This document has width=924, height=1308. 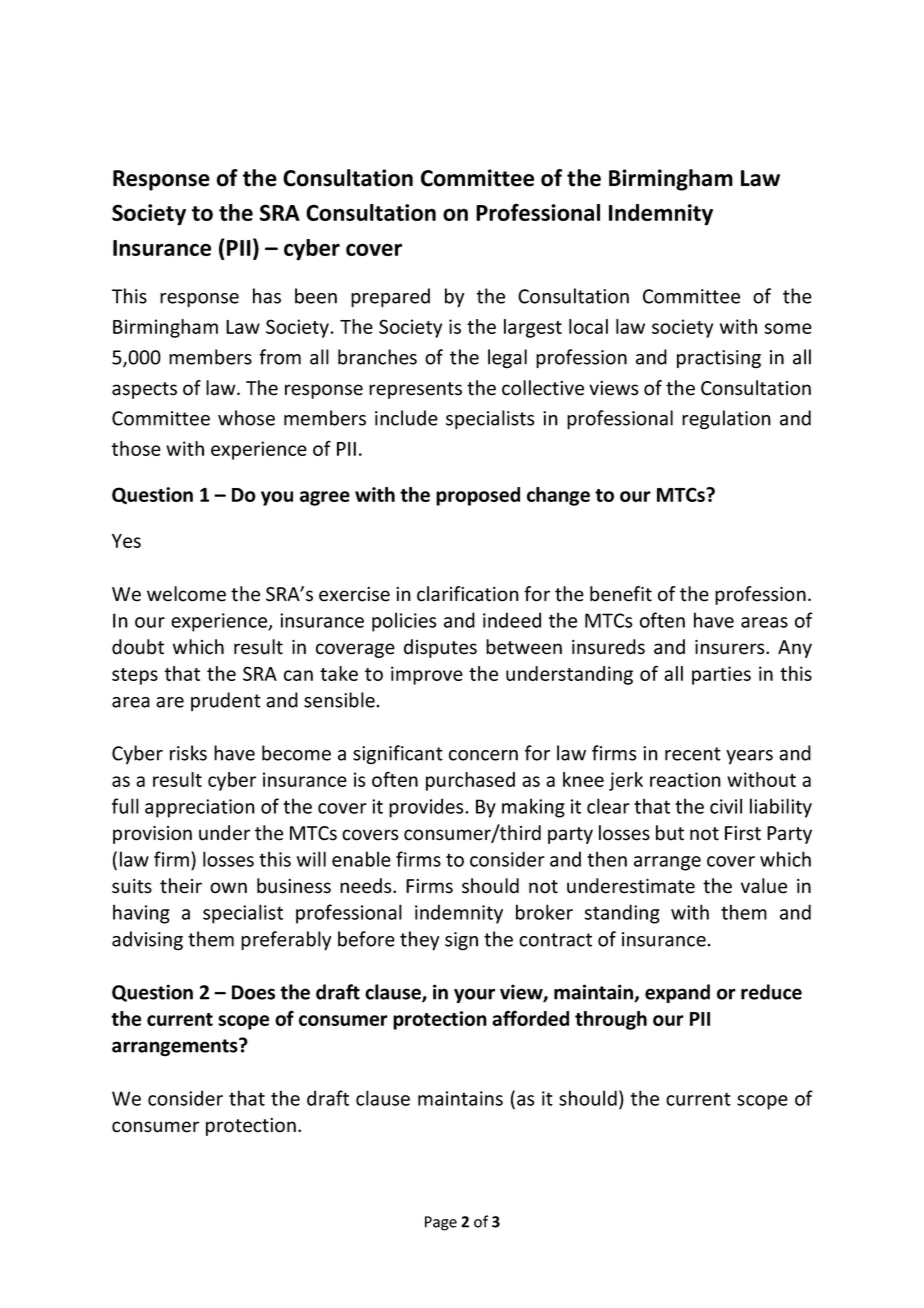 What do you see at coordinates (441, 1223) in the document?
I see `Page` at bounding box center [441, 1223].
